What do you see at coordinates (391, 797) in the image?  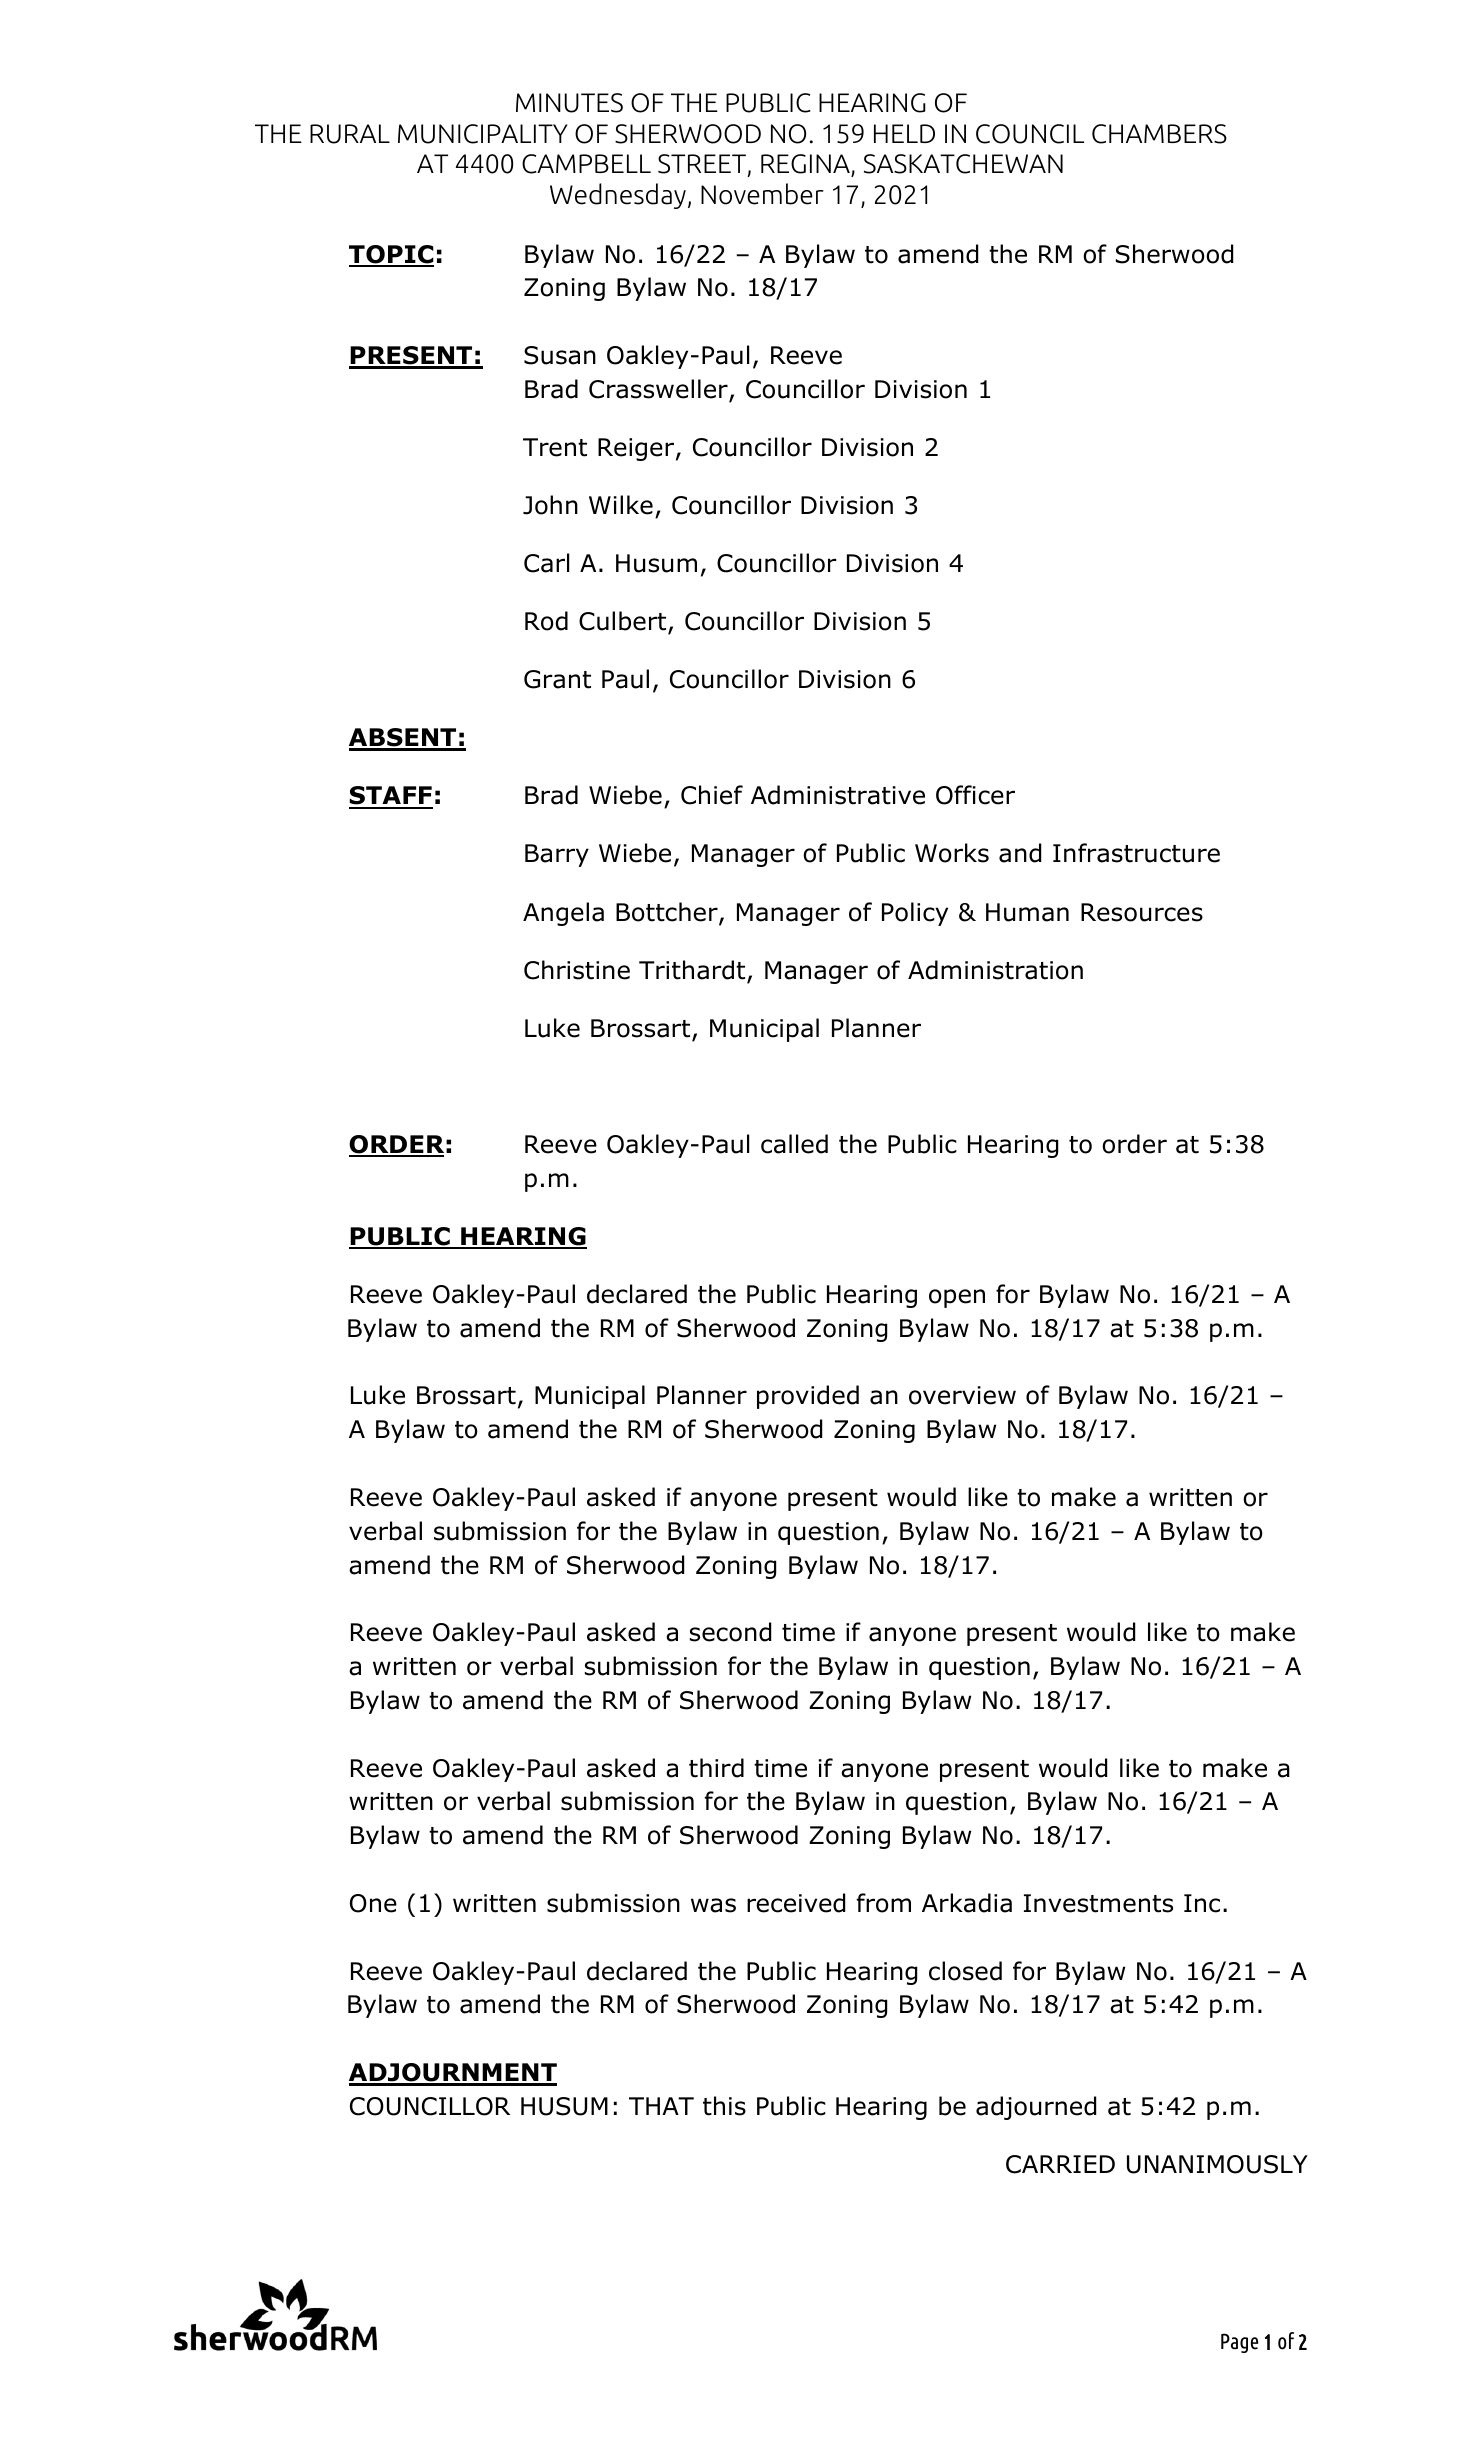 I see `STAFF` at bounding box center [391, 797].
